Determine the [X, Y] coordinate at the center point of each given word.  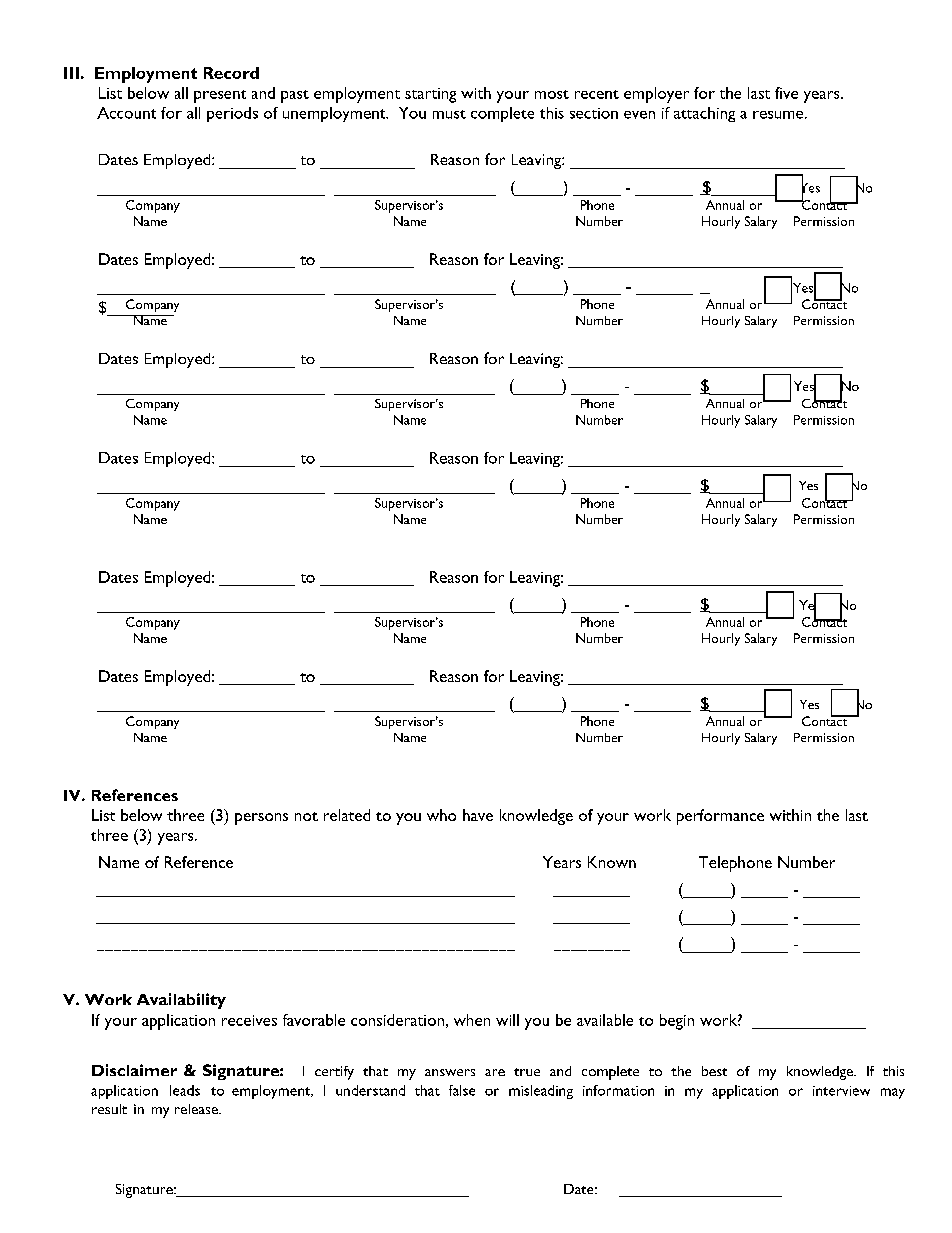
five [786, 93]
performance [720, 817]
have [478, 815]
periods [232, 114]
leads [185, 1090]
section [594, 113]
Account [126, 113]
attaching [704, 114]
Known [612, 862]
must [449, 114]
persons [261, 819]
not [306, 816]
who [441, 815]
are [495, 1072]
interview [841, 1091]
